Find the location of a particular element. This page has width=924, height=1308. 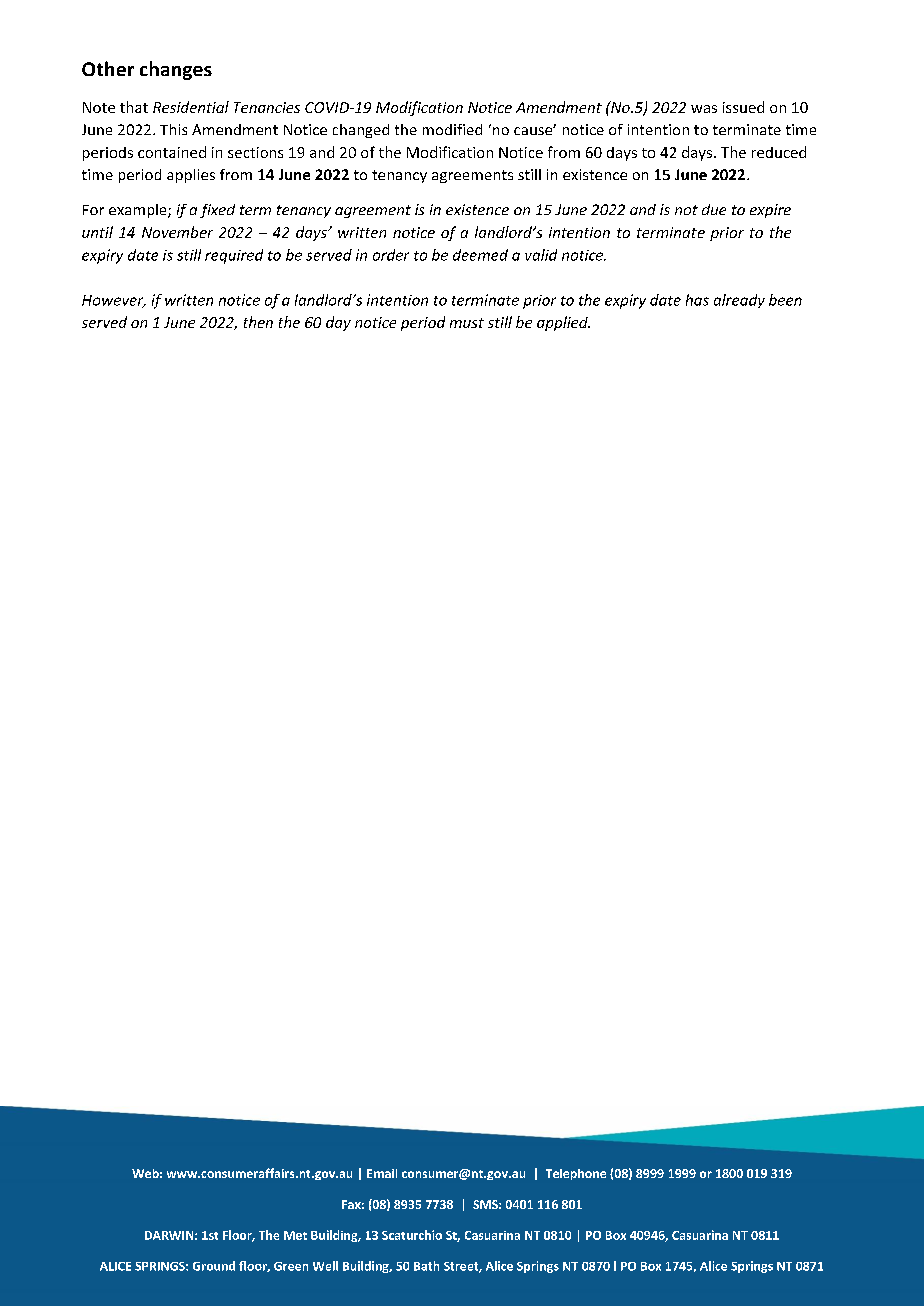

Residential is located at coordinates (191, 107).
